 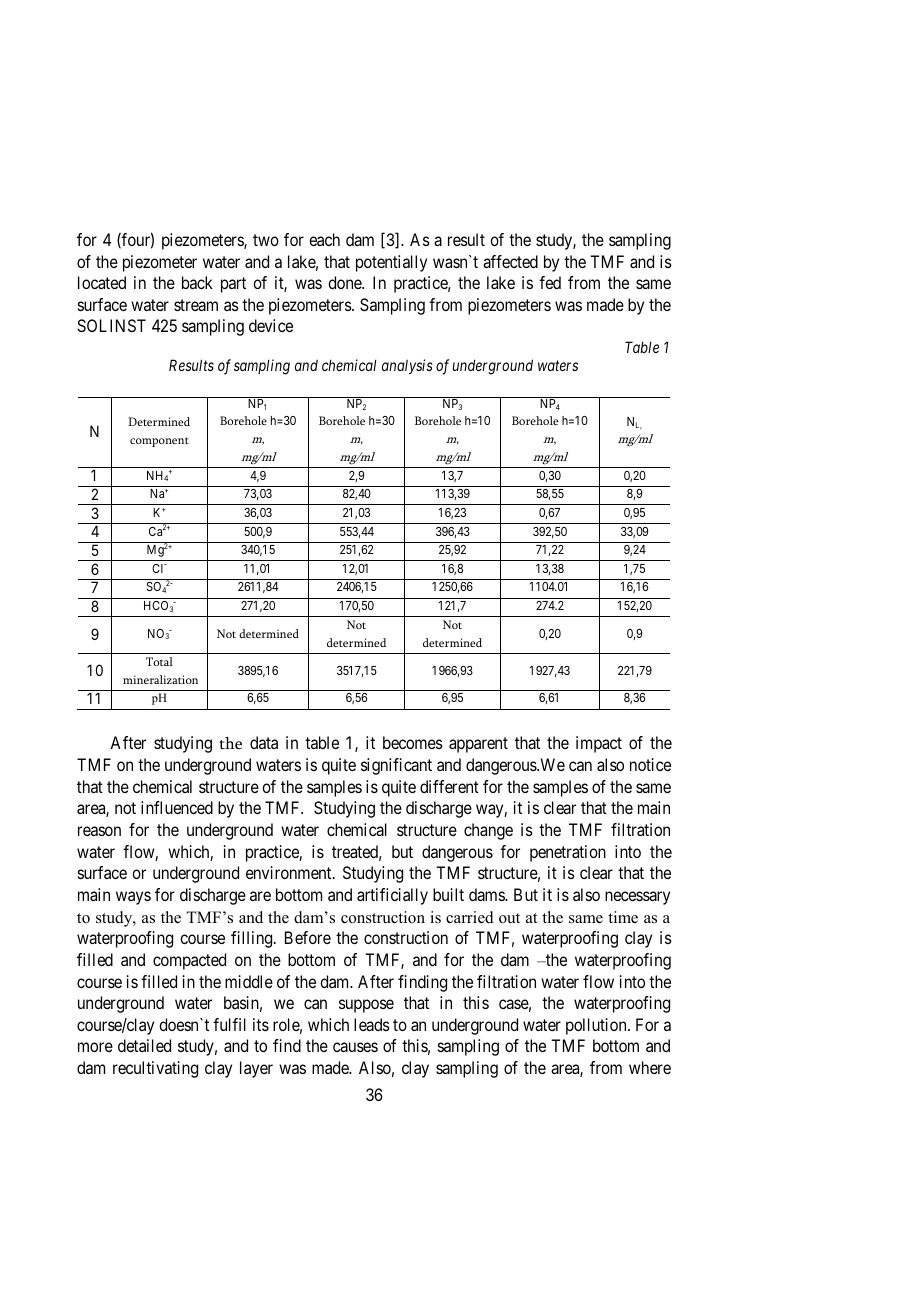 I want to click on detailed, so click(x=144, y=1045).
